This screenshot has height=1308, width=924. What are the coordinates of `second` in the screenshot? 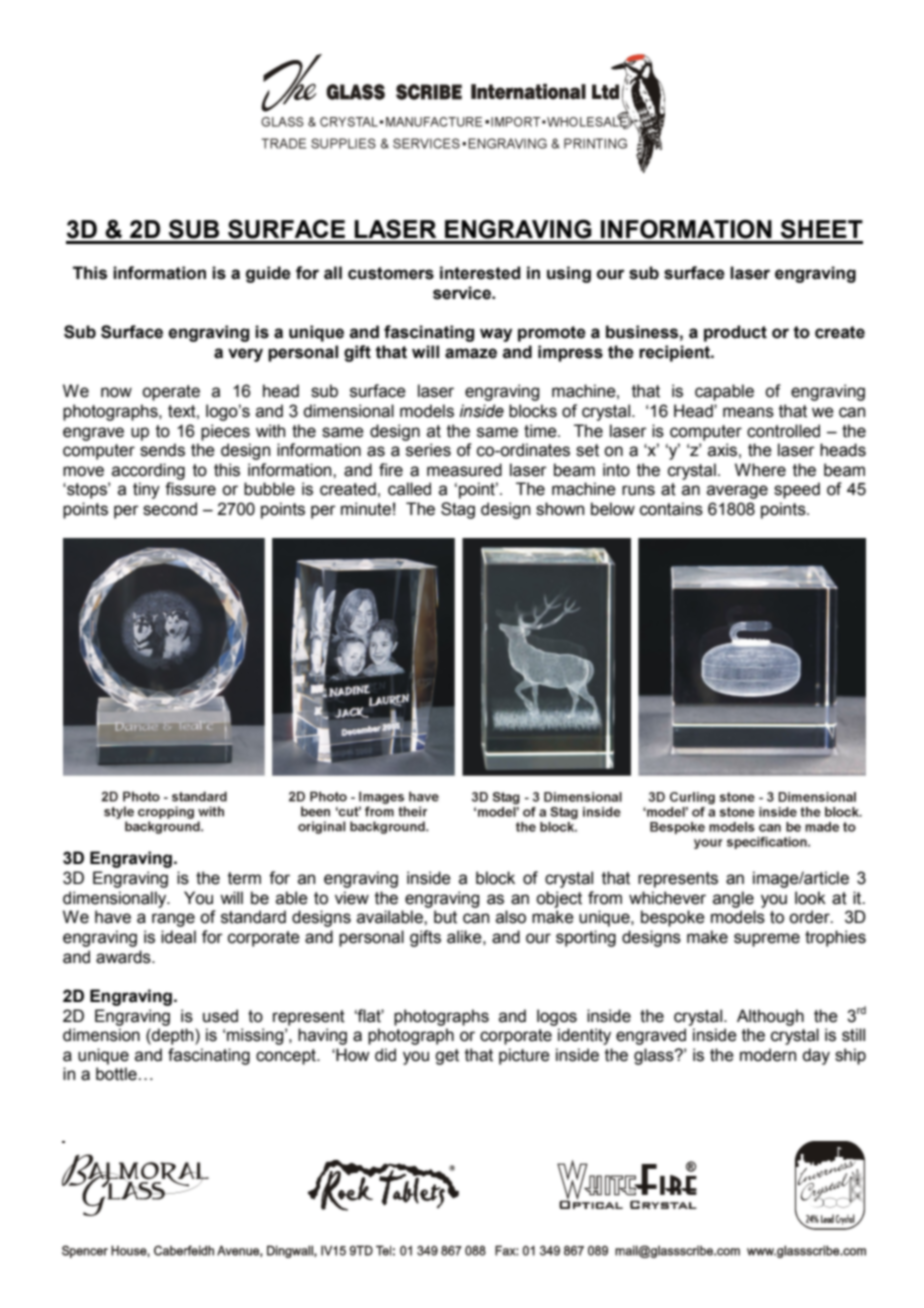 It's located at (170, 509).
